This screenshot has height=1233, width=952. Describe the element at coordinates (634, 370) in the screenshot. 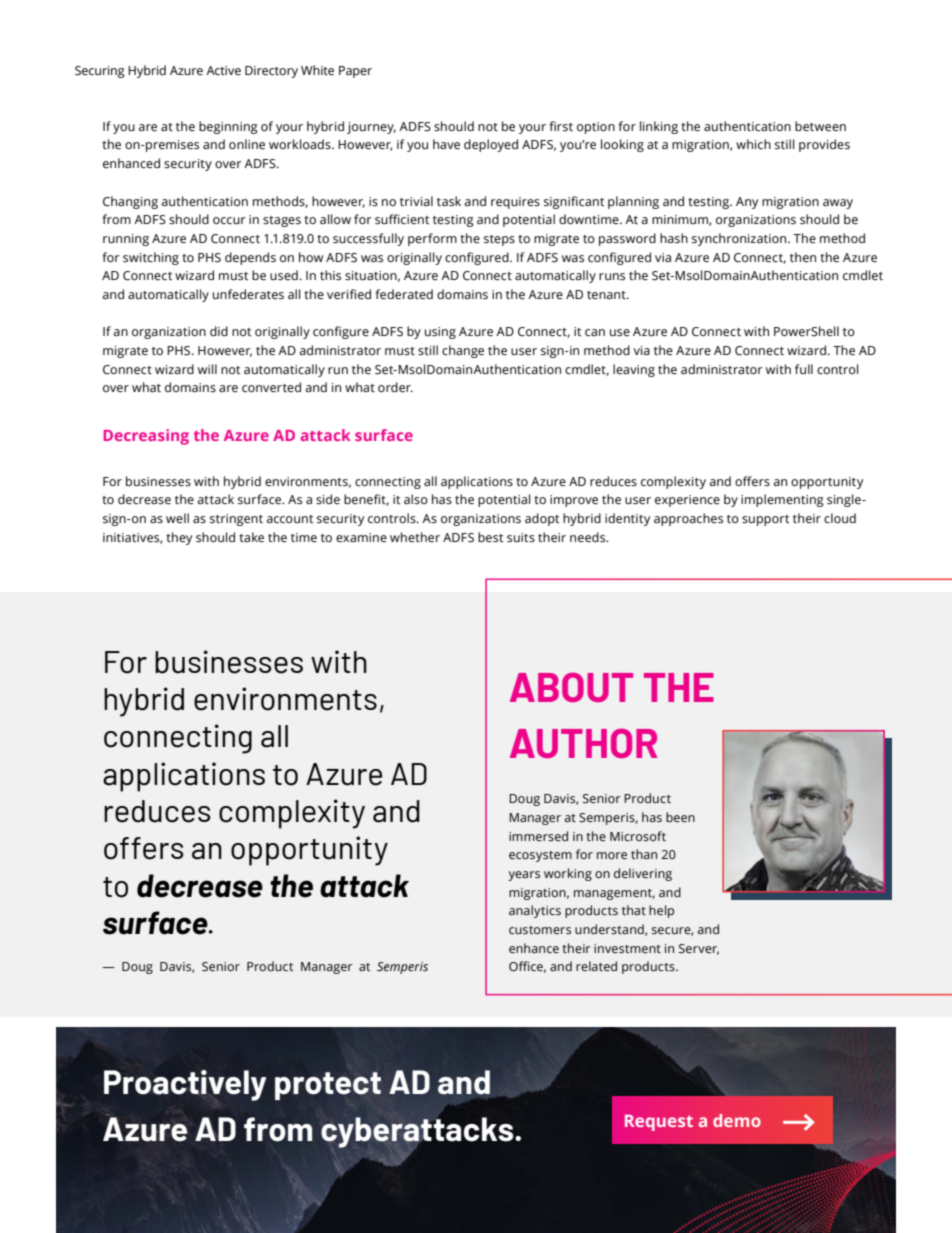

I see `leaving` at that location.
